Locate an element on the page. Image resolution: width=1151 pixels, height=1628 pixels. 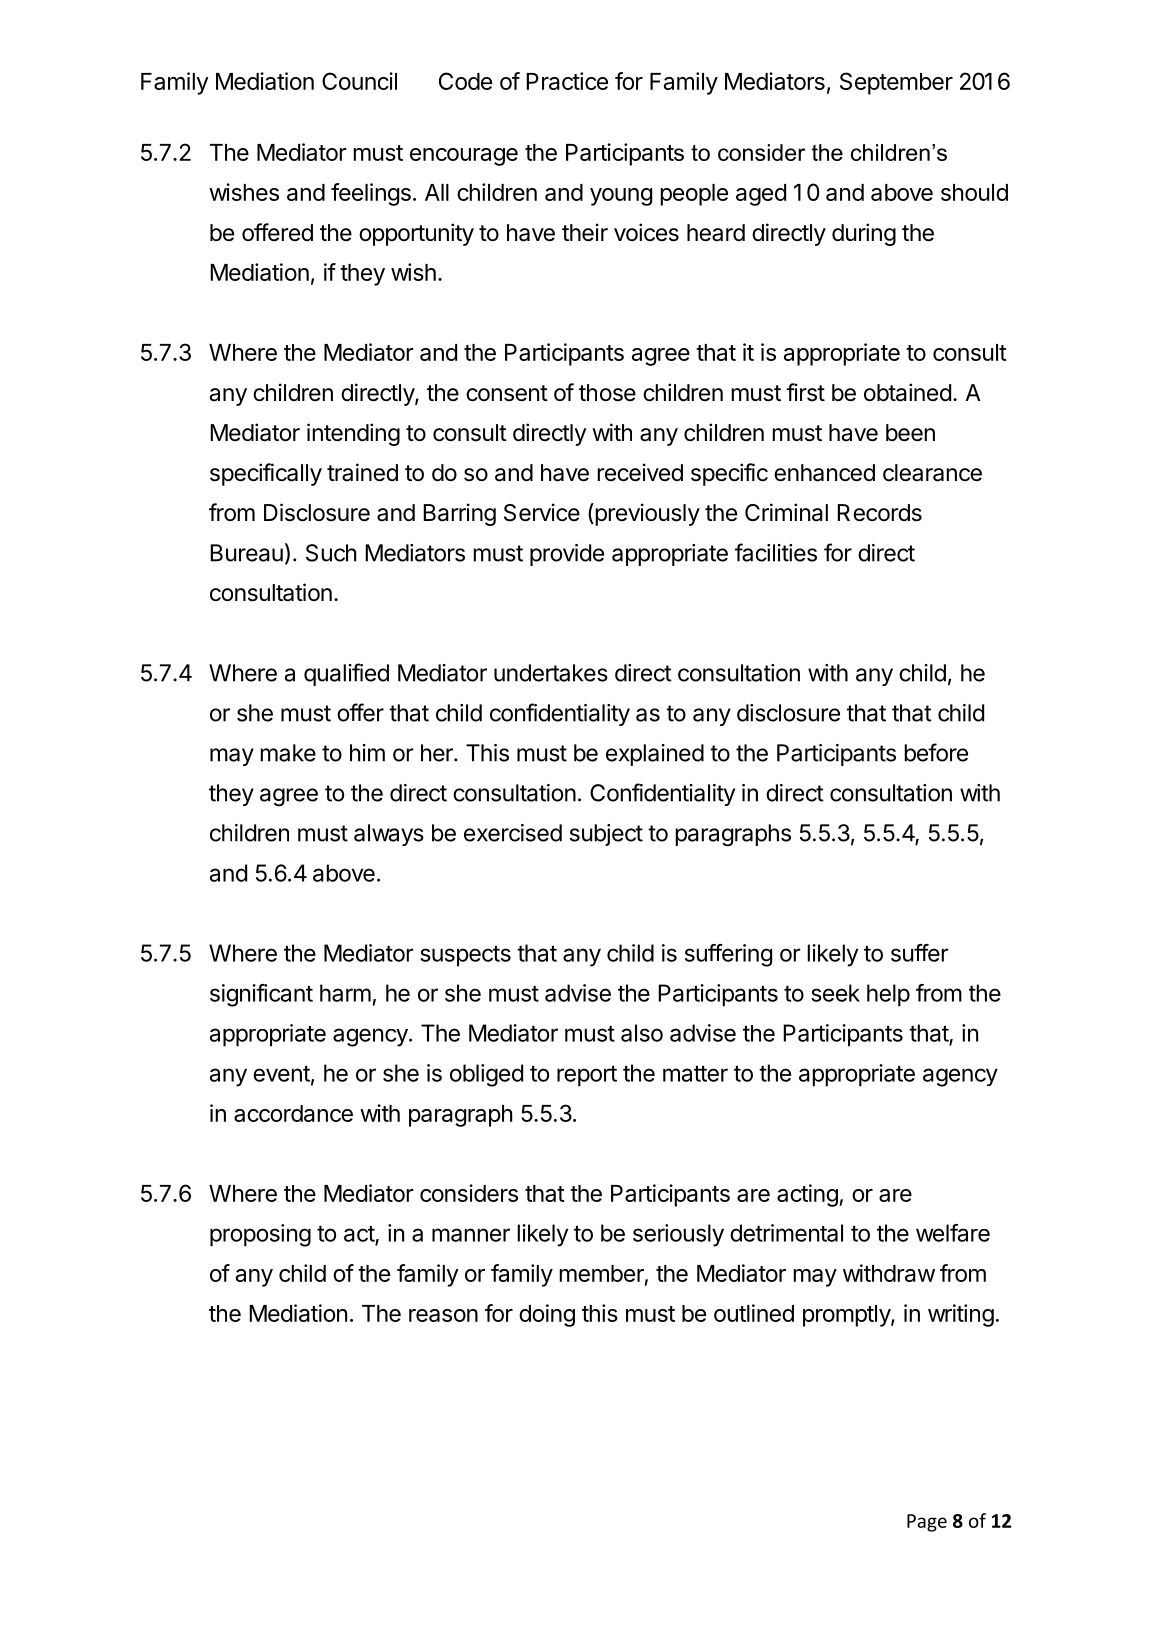
reason is located at coordinates (443, 1315).
